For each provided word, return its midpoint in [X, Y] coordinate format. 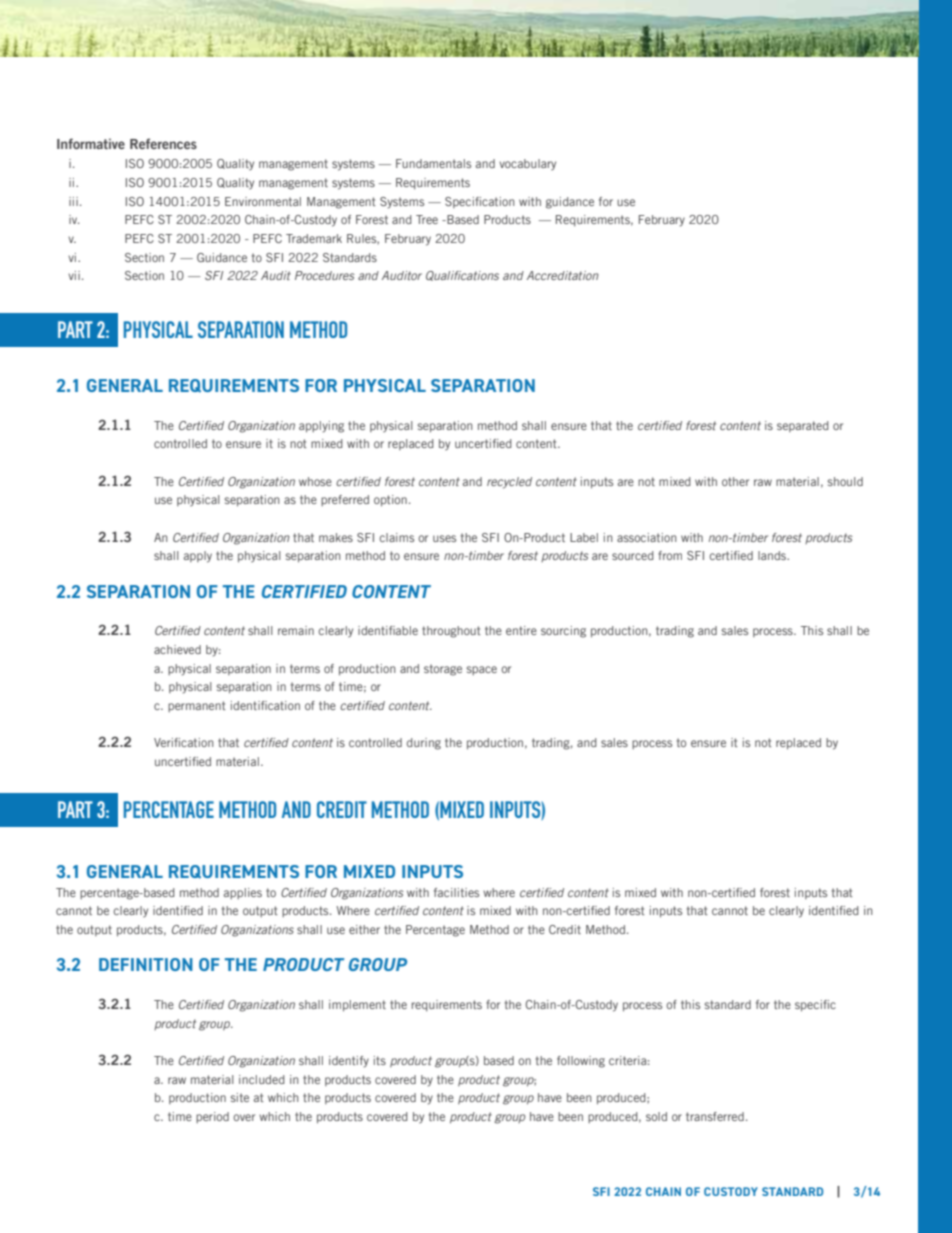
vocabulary [527, 164]
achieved [177, 649]
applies [243, 893]
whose [315, 481]
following [581, 1062]
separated [803, 426]
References [163, 143]
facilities [456, 892]
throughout [451, 632]
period [212, 1117]
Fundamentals [433, 163]
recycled [509, 483]
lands [773, 555]
